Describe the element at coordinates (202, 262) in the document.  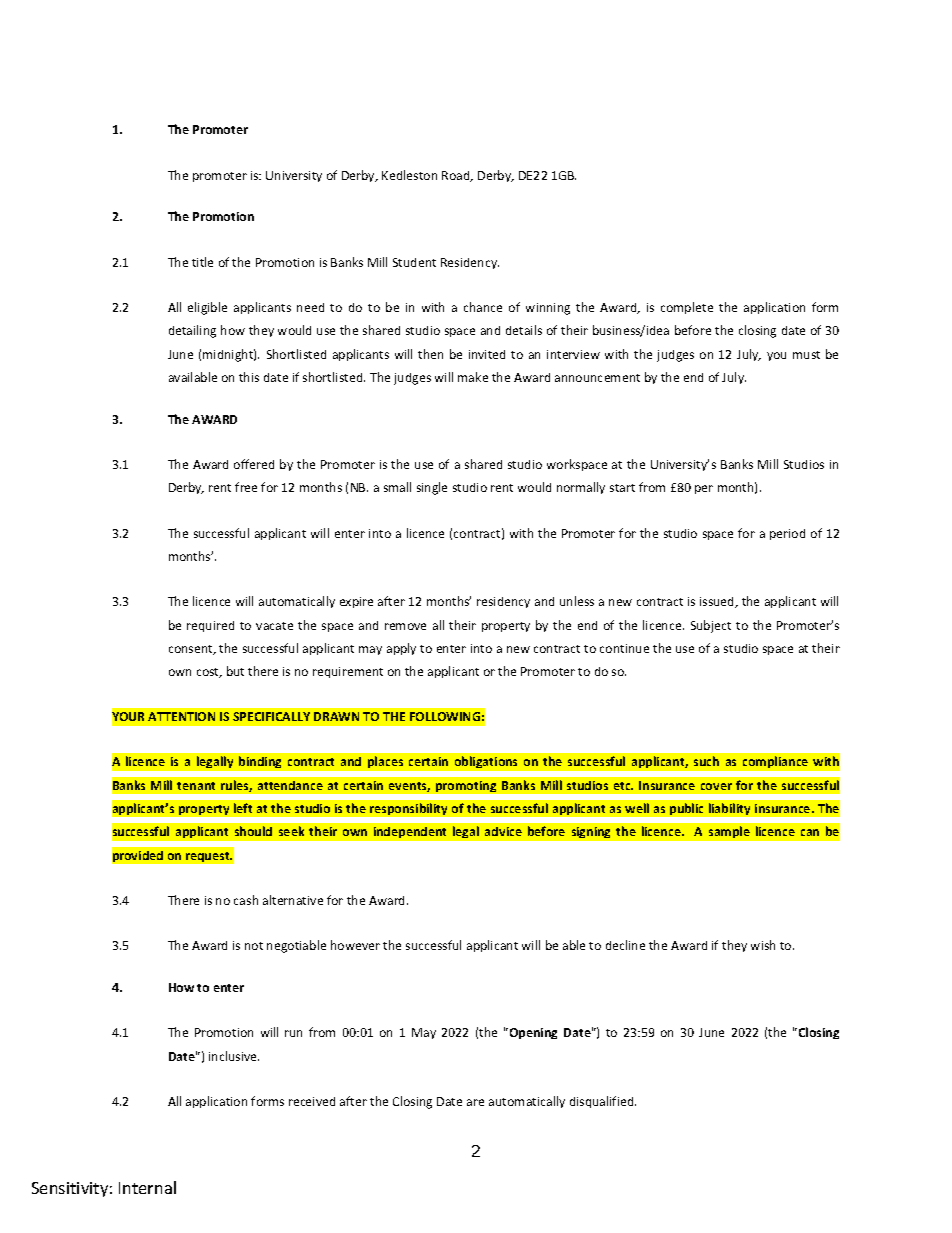
I see `title` at that location.
